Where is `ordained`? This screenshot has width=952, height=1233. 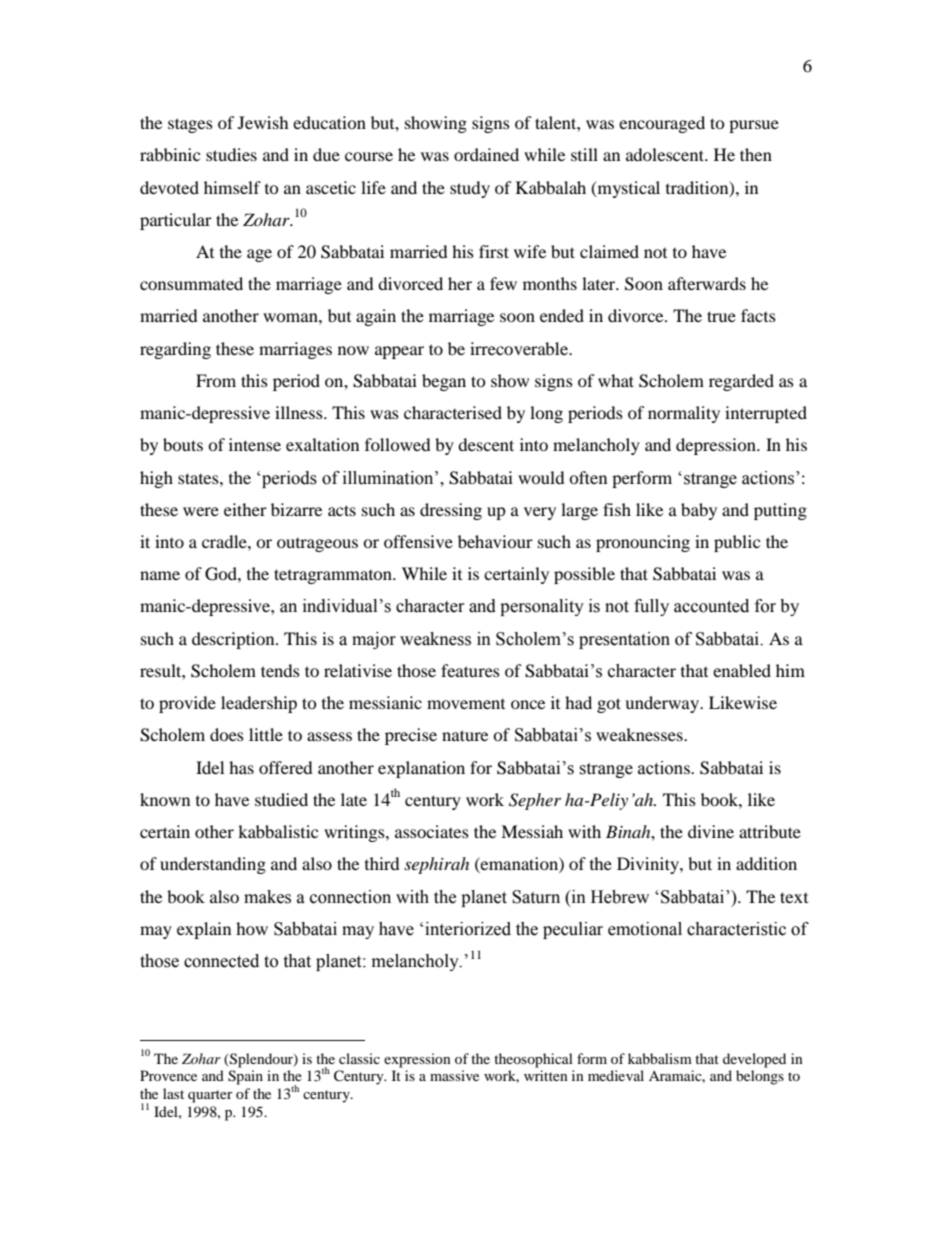 ordained is located at coordinates (486, 154).
